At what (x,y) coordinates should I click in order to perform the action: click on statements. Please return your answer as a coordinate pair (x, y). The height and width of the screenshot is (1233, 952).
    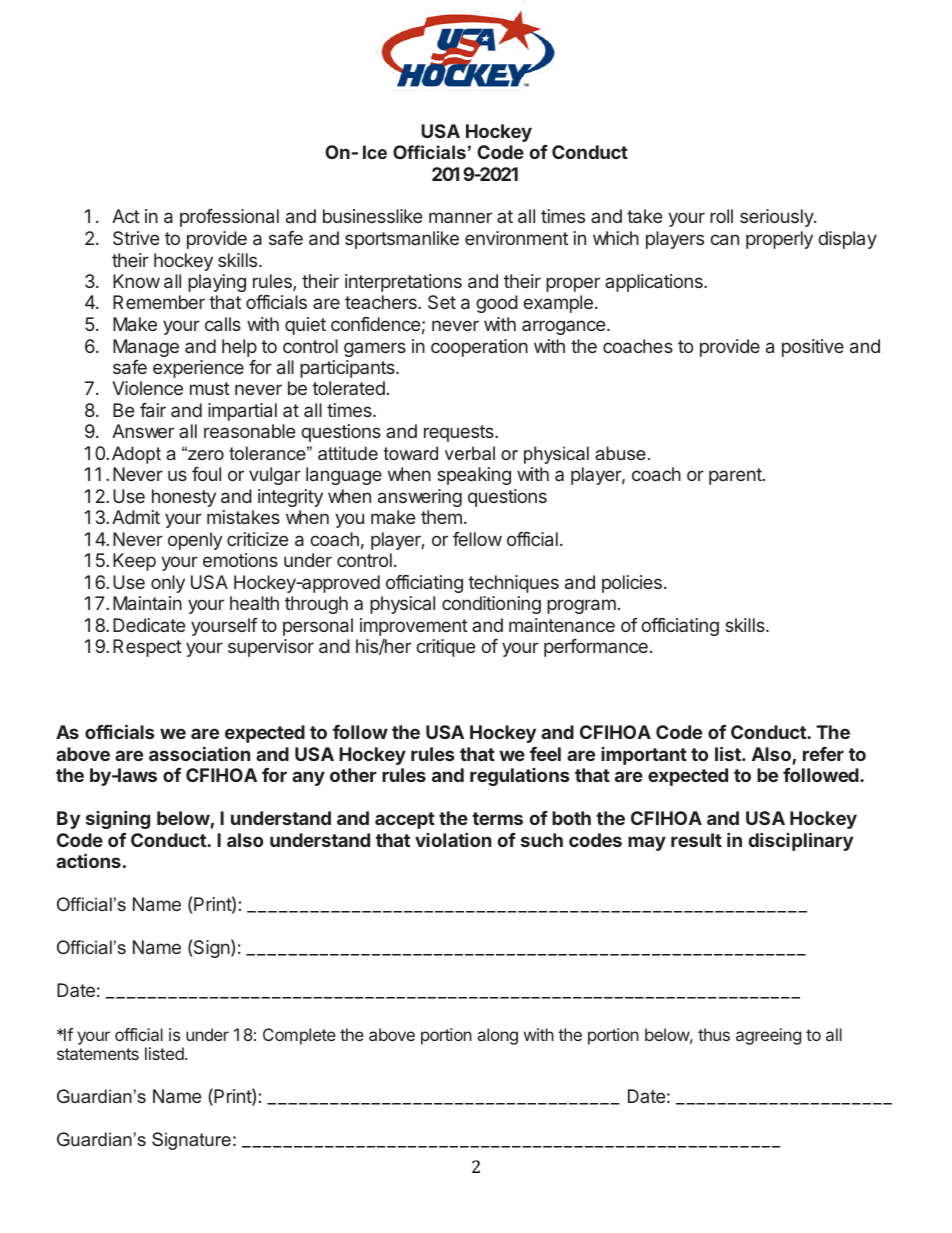
    Looking at the image, I should click on (98, 1054).
